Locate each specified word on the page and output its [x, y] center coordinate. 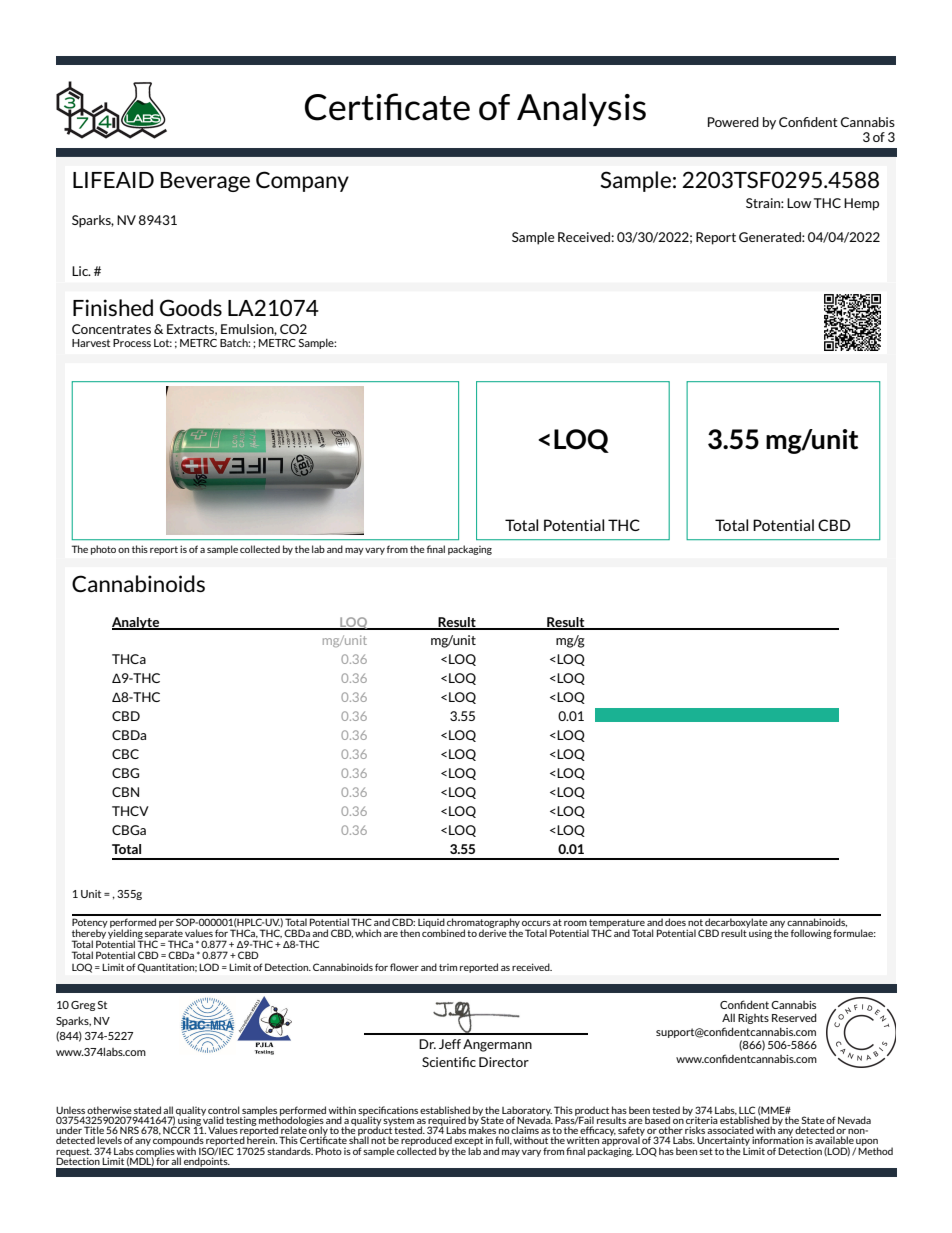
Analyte [137, 623]
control [224, 1111]
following [811, 934]
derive [493, 932]
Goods [191, 308]
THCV [130, 811]
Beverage [205, 182]
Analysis [581, 109]
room [575, 923]
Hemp [861, 204]
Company [302, 181]
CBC [125, 754]
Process [132, 343]
